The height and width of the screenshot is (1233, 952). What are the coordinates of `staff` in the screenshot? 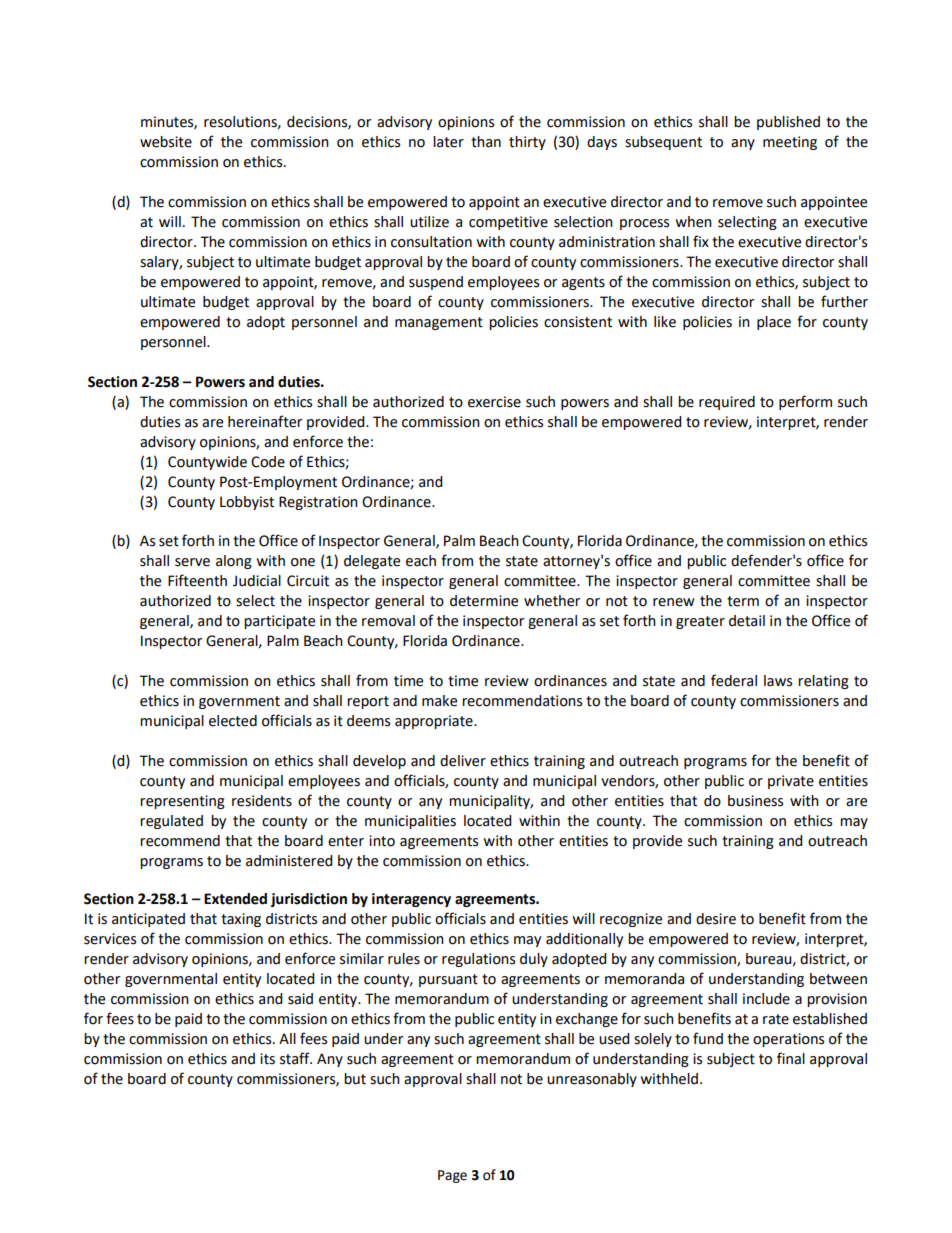 It's located at (296, 1058).
